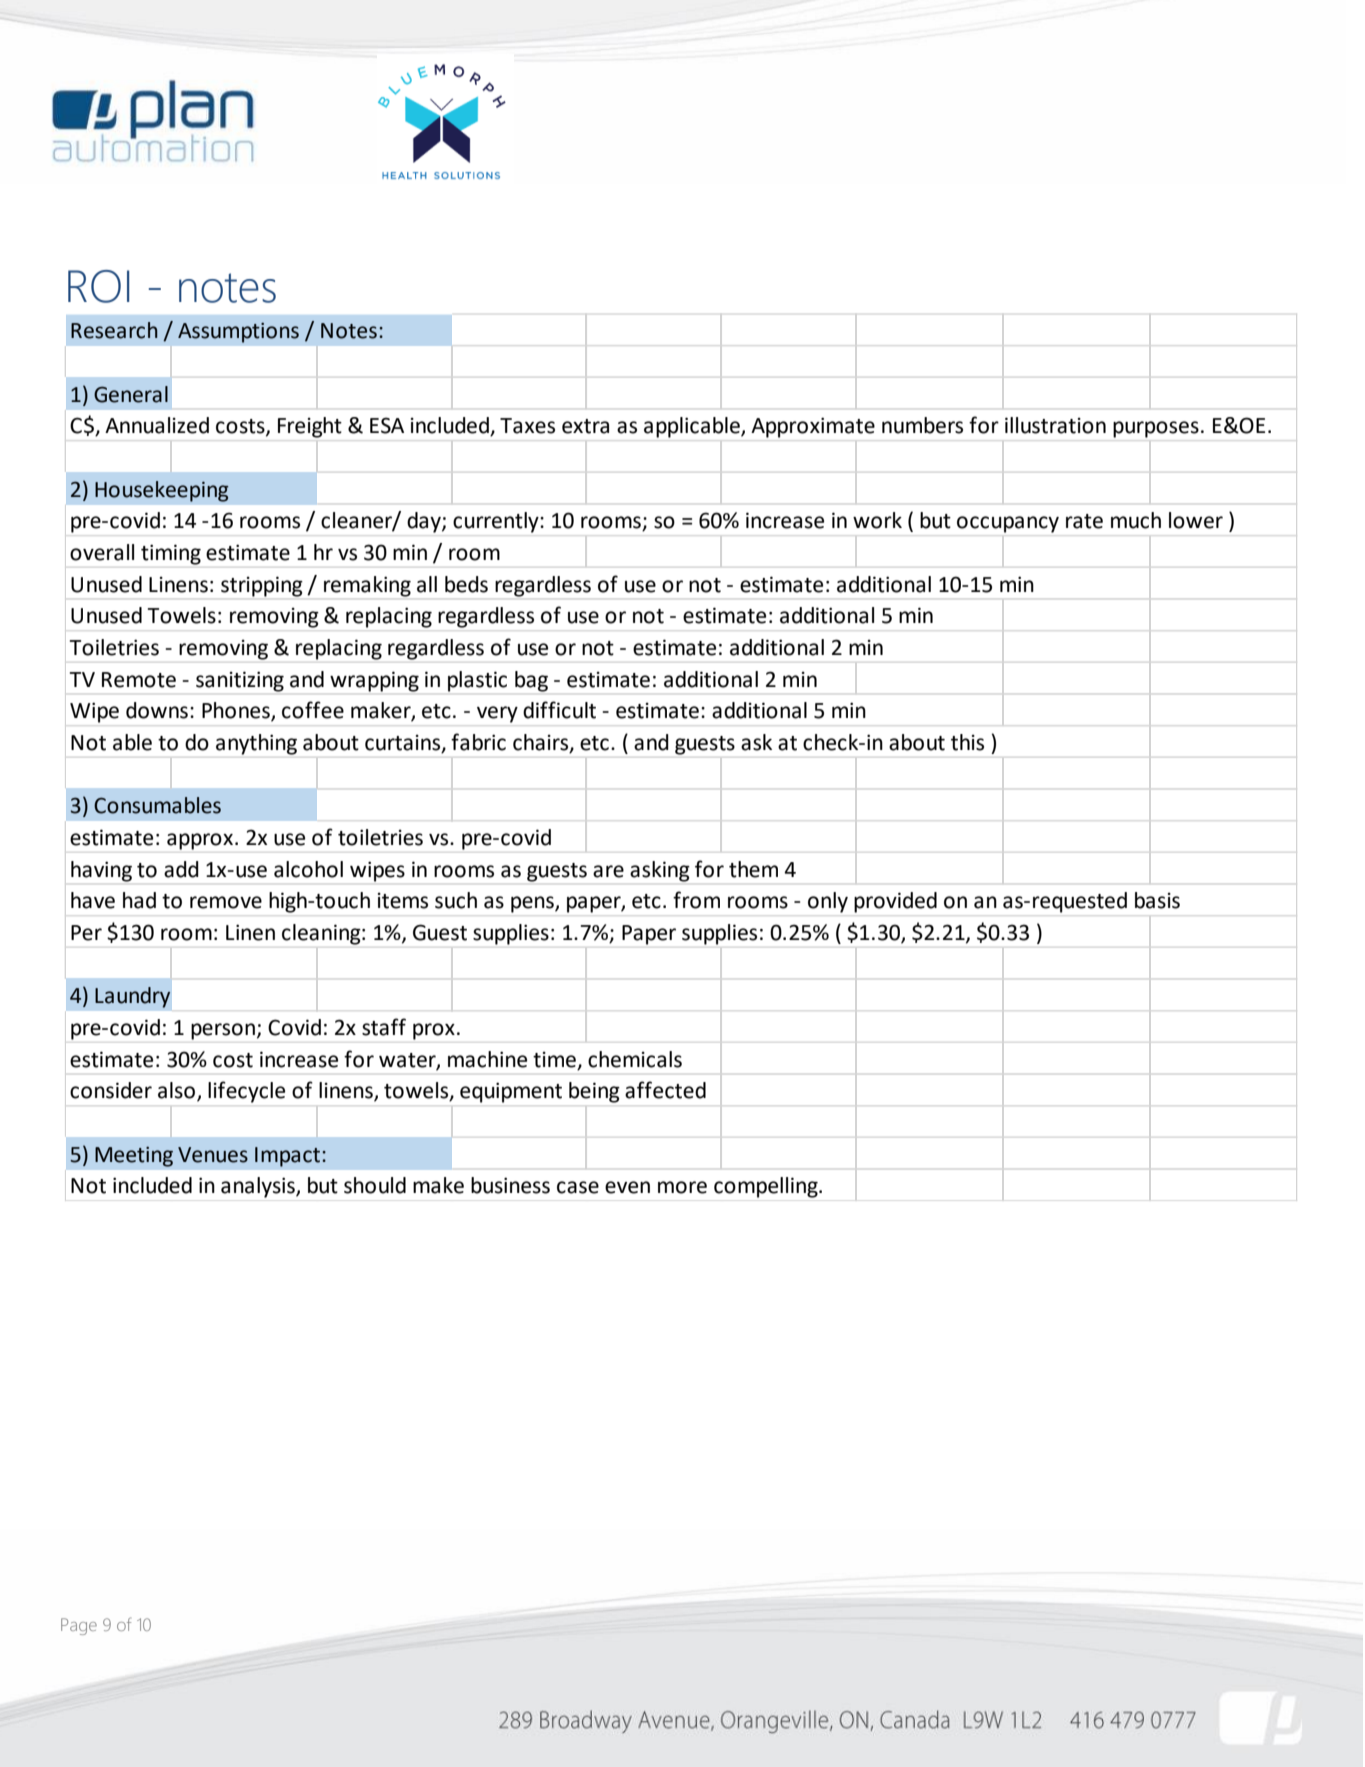  Describe the element at coordinates (79, 1626) in the document. I see `Page` at that location.
